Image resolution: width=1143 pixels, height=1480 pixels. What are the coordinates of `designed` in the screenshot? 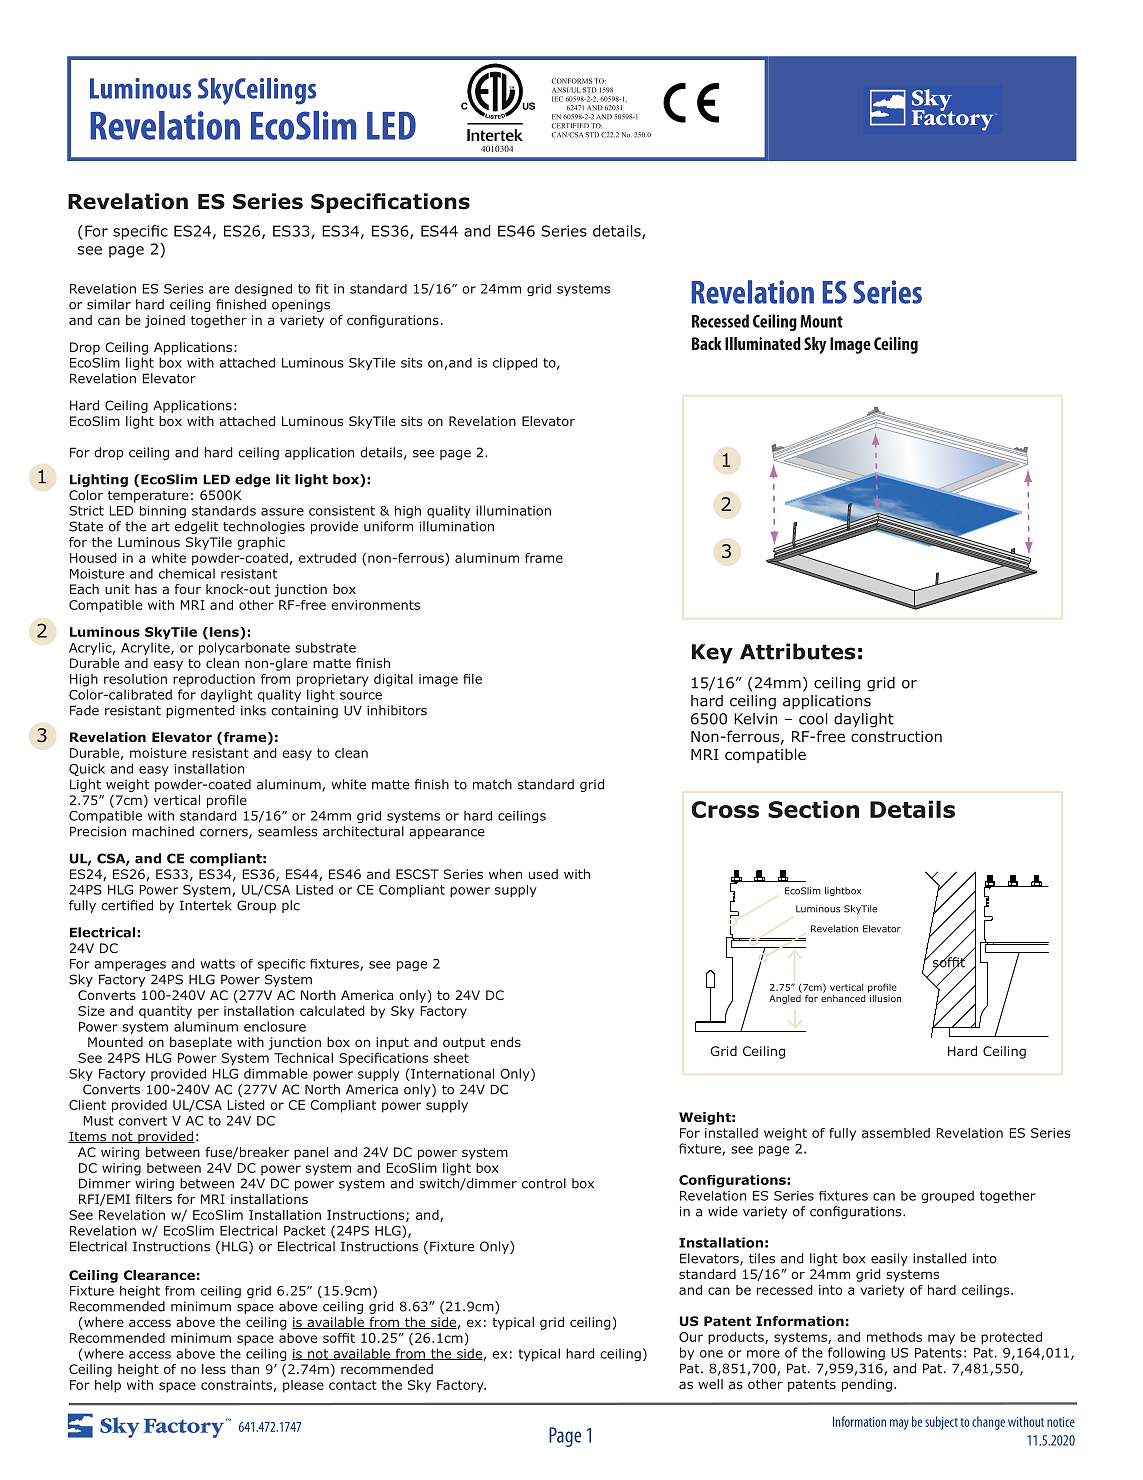 It's located at (263, 290).
